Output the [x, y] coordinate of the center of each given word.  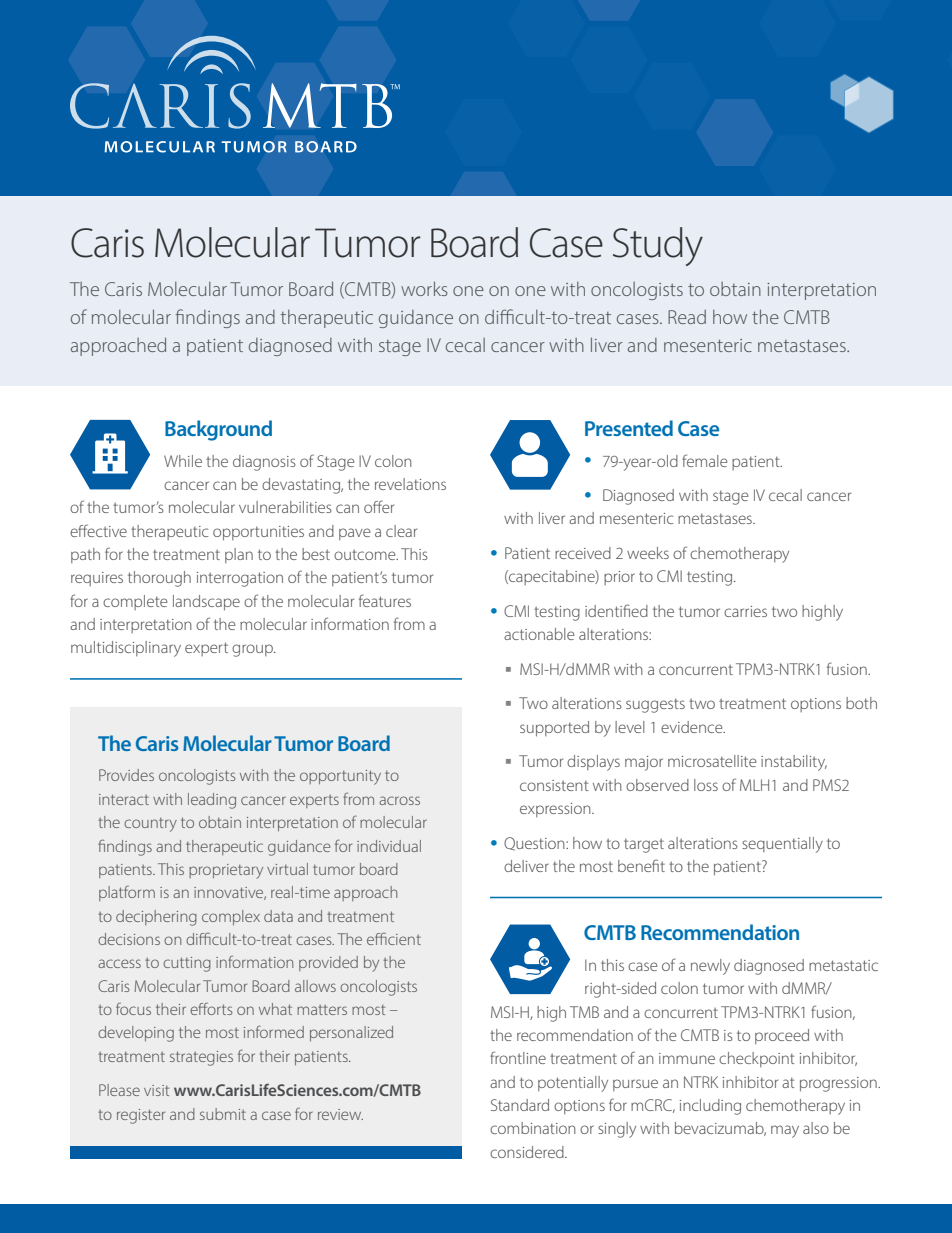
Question [535, 844]
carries [745, 611]
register [141, 1116]
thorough [159, 579]
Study [658, 246]
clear [401, 531]
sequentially [782, 845]
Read [687, 317]
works [424, 288]
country [150, 825]
